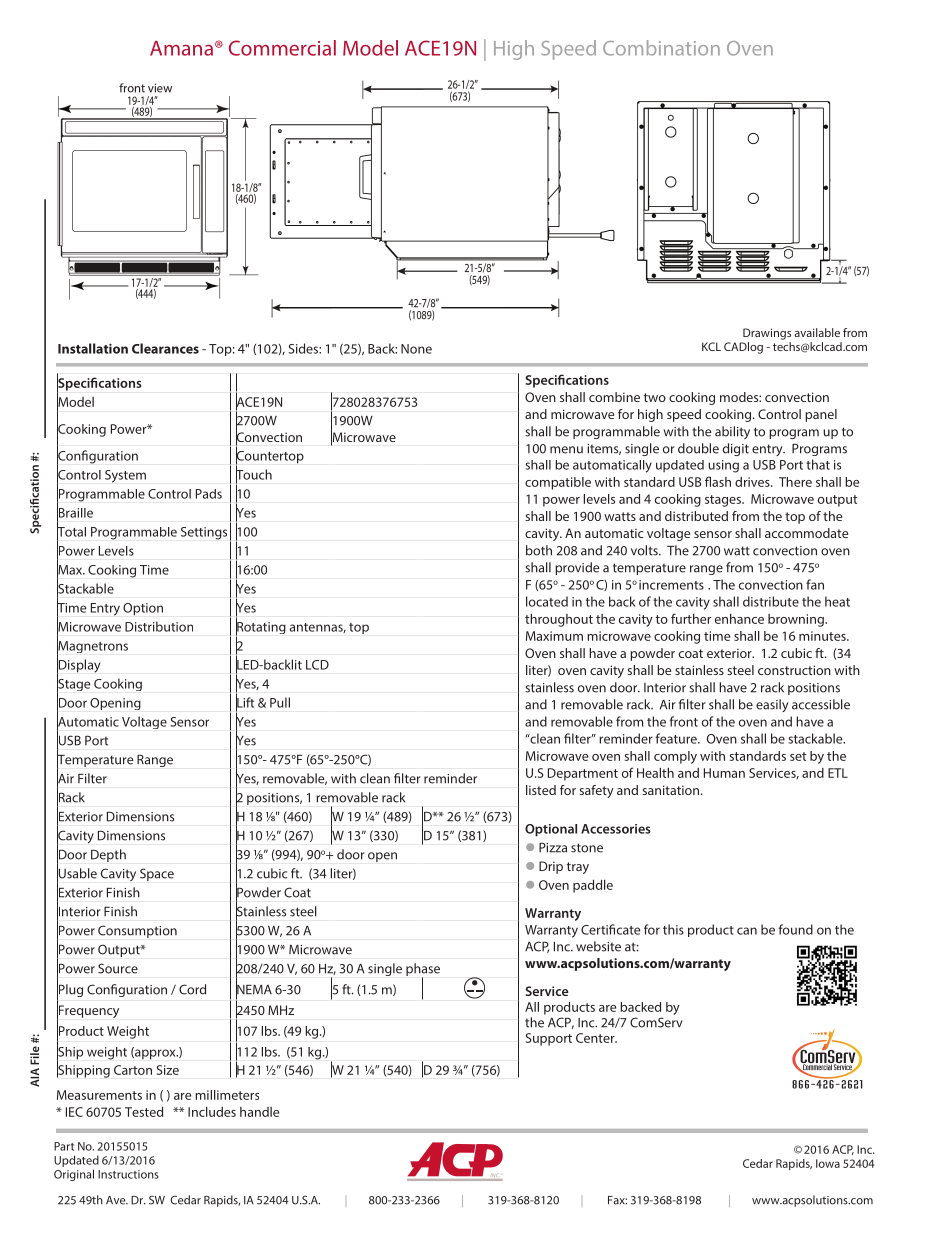 The height and width of the image is (1233, 952). What do you see at coordinates (125, 476) in the image?
I see `System` at bounding box center [125, 476].
